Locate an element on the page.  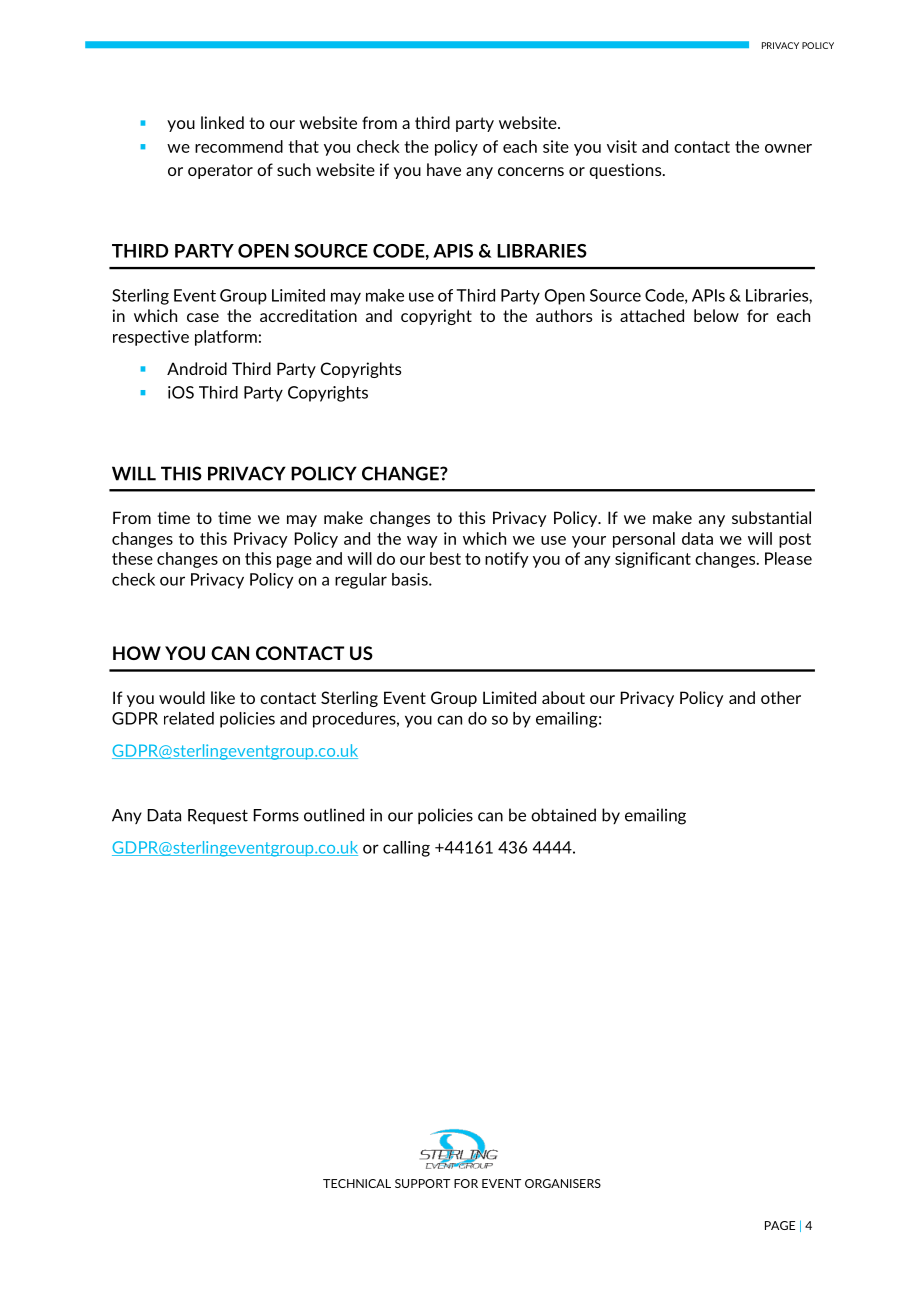
these is located at coordinates (132, 558).
